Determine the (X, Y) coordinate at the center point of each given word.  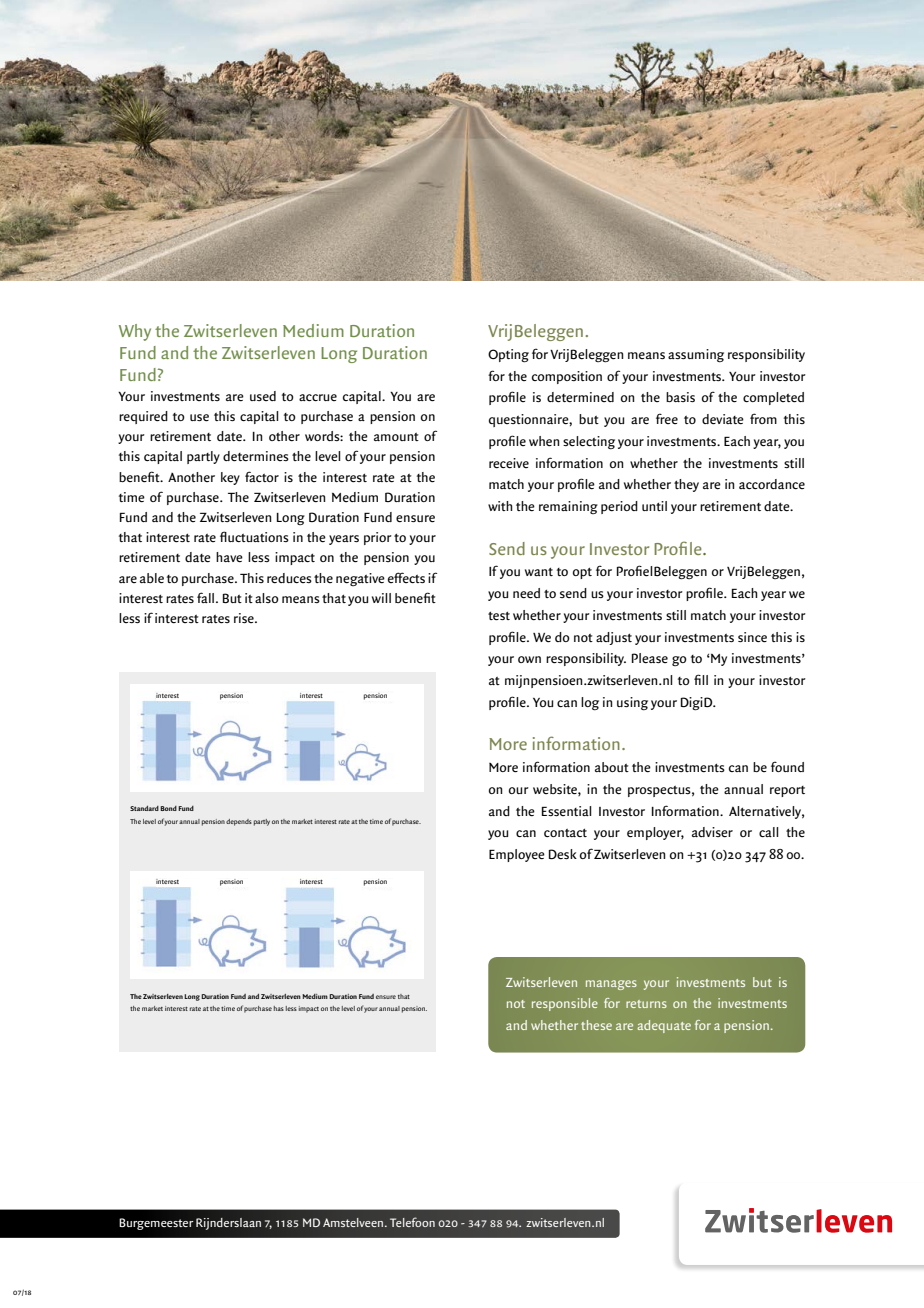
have (229, 557)
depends (239, 822)
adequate (664, 1026)
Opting (508, 356)
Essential (567, 811)
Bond (168, 808)
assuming (696, 356)
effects (406, 577)
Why (135, 332)
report (787, 791)
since (752, 637)
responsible (565, 1004)
